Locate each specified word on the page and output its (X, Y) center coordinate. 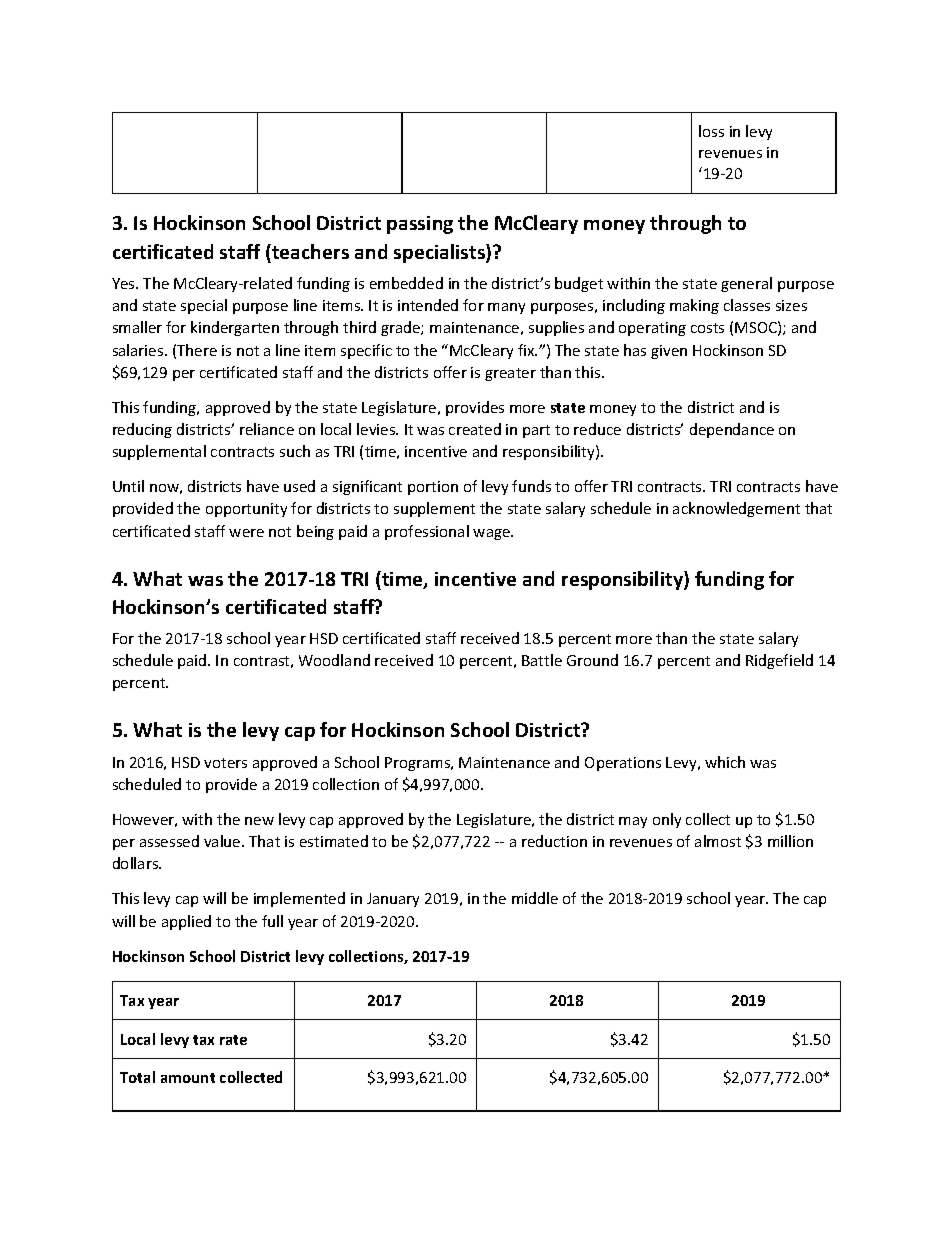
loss (711, 131)
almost (718, 841)
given (669, 352)
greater (510, 374)
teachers (309, 251)
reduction (554, 841)
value (223, 841)
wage (492, 534)
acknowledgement (736, 509)
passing (420, 225)
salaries (139, 350)
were (246, 533)
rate (233, 1040)
